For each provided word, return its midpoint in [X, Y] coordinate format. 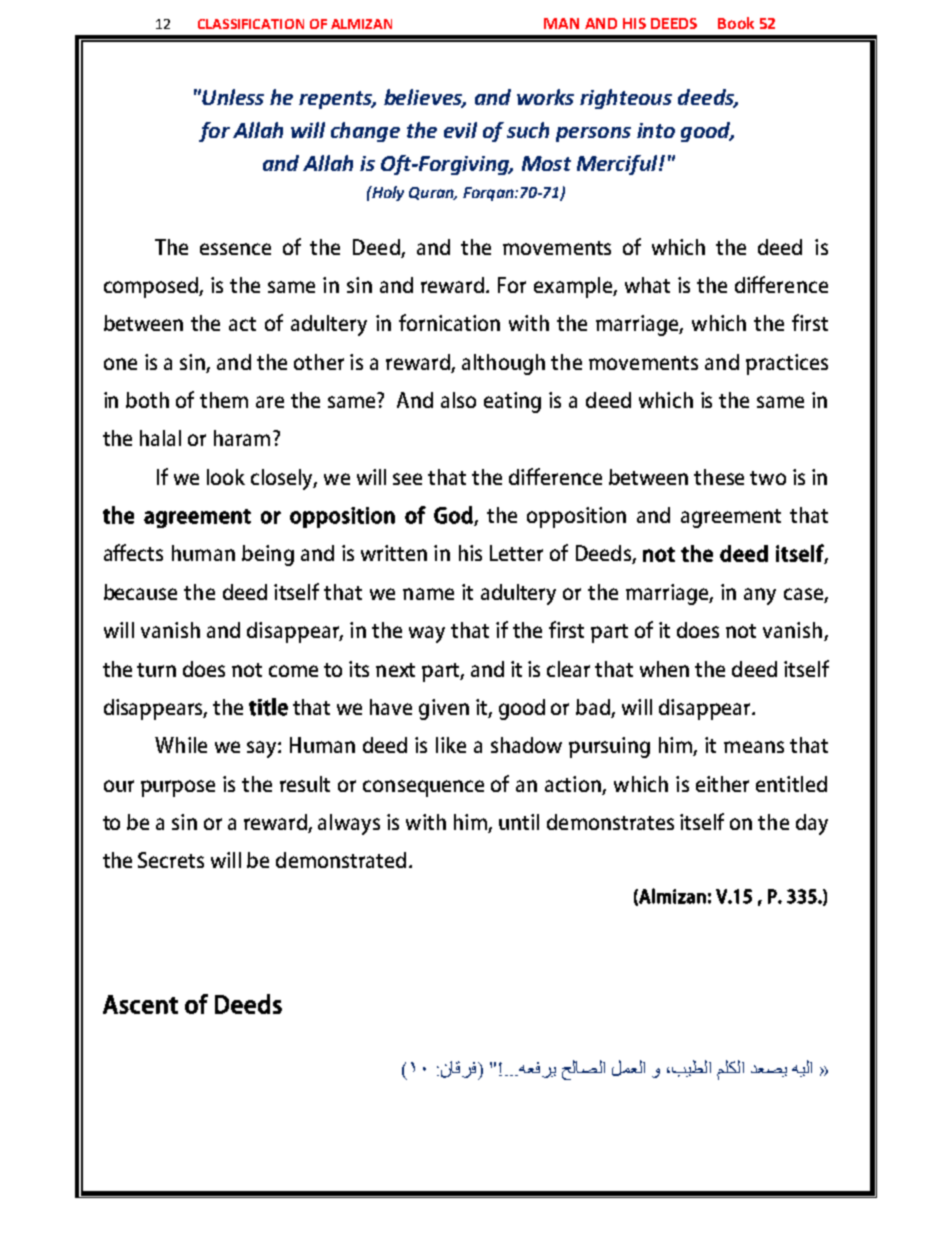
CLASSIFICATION [251, 24]
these [719, 477]
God [454, 516]
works [545, 97]
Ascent [140, 1004]
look [226, 477]
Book [736, 23]
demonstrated [341, 860]
